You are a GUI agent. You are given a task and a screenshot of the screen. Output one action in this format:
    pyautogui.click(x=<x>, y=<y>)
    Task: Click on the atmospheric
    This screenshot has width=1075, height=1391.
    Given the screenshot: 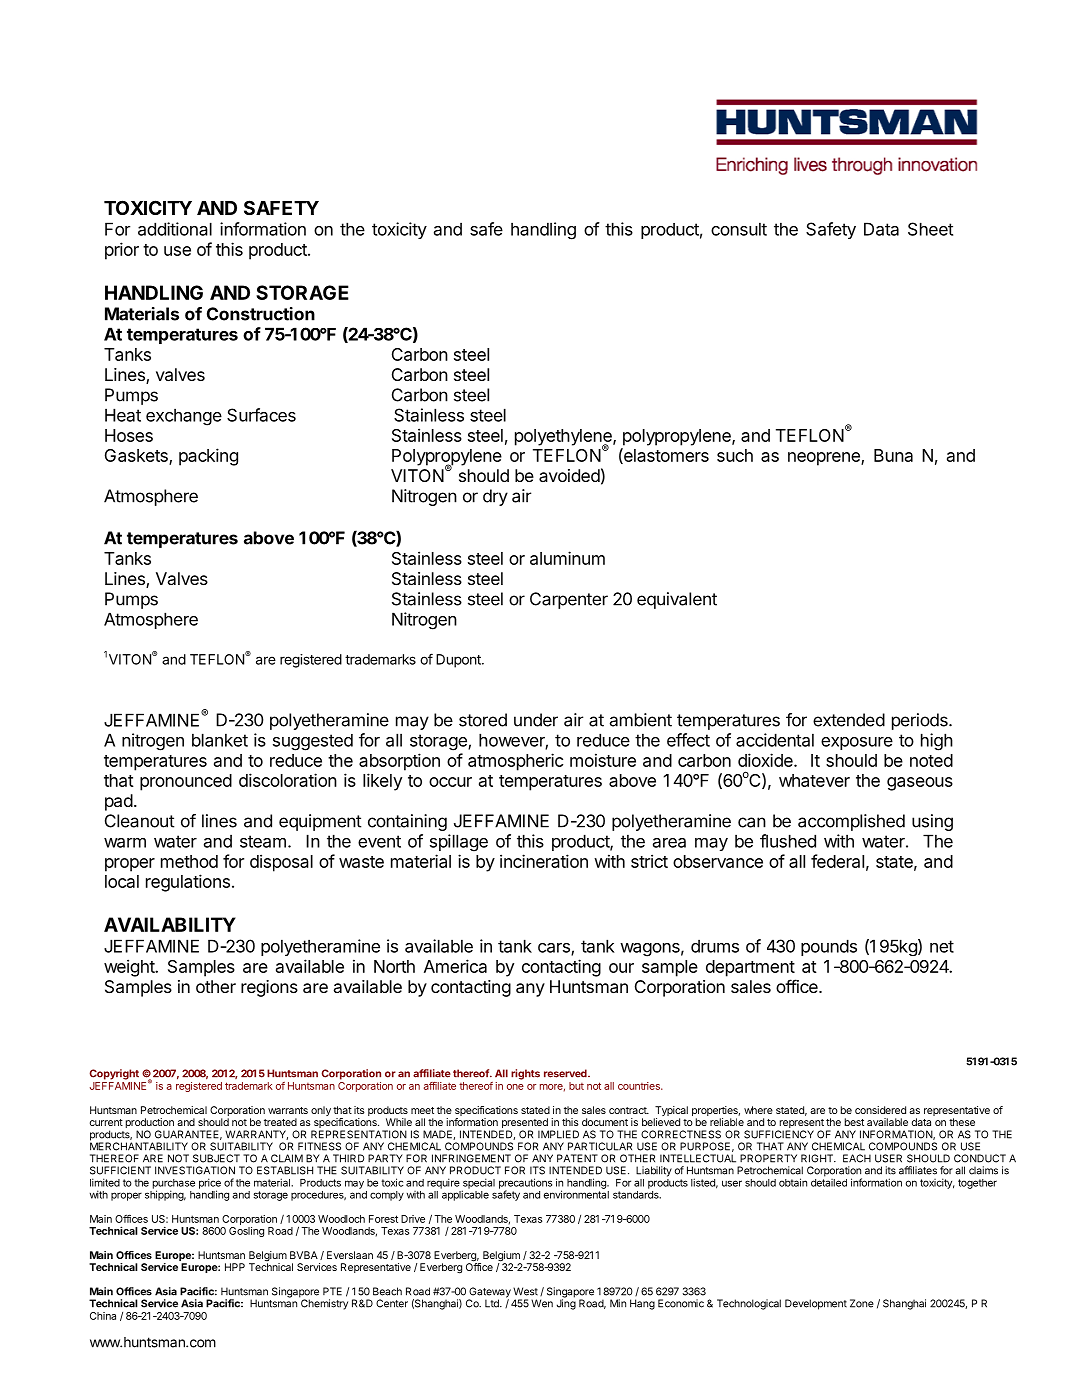 What is the action you would take?
    pyautogui.click(x=515, y=762)
